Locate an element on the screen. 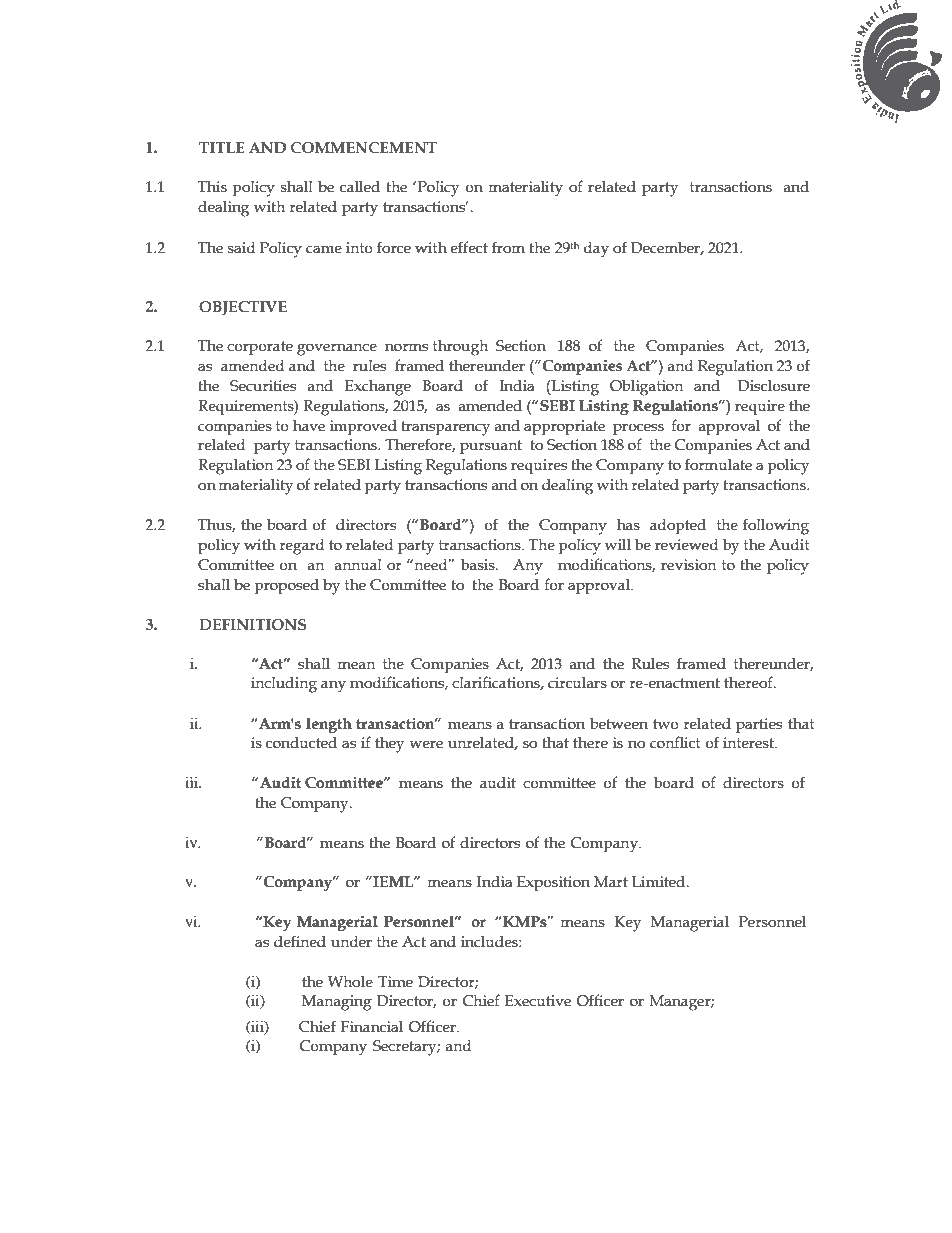 Image resolution: width=952 pixels, height=1233 pixels. Obligation is located at coordinates (646, 387).
